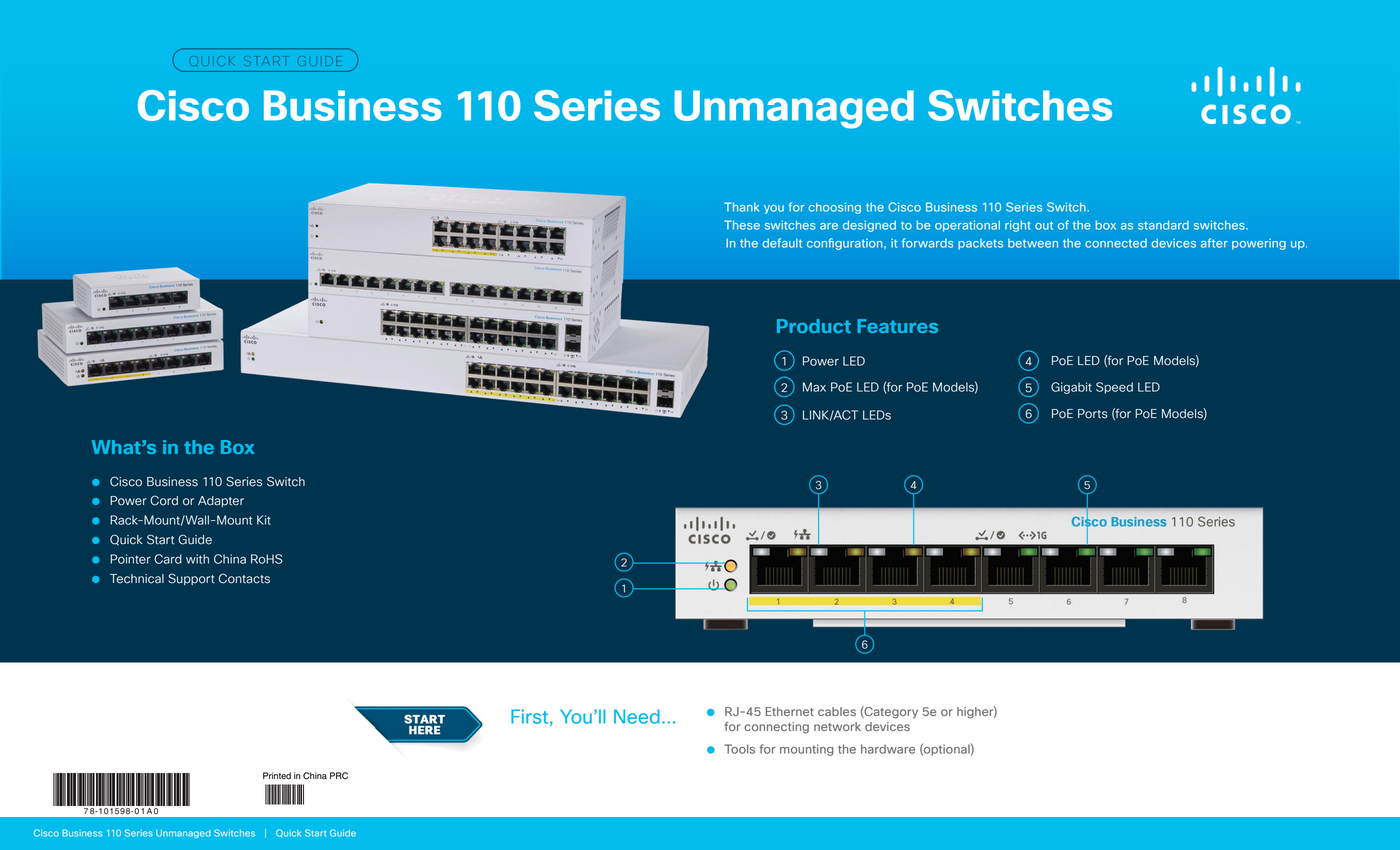 This image has width=1400, height=850. Describe the element at coordinates (1044, 225) in the image. I see `out` at that location.
